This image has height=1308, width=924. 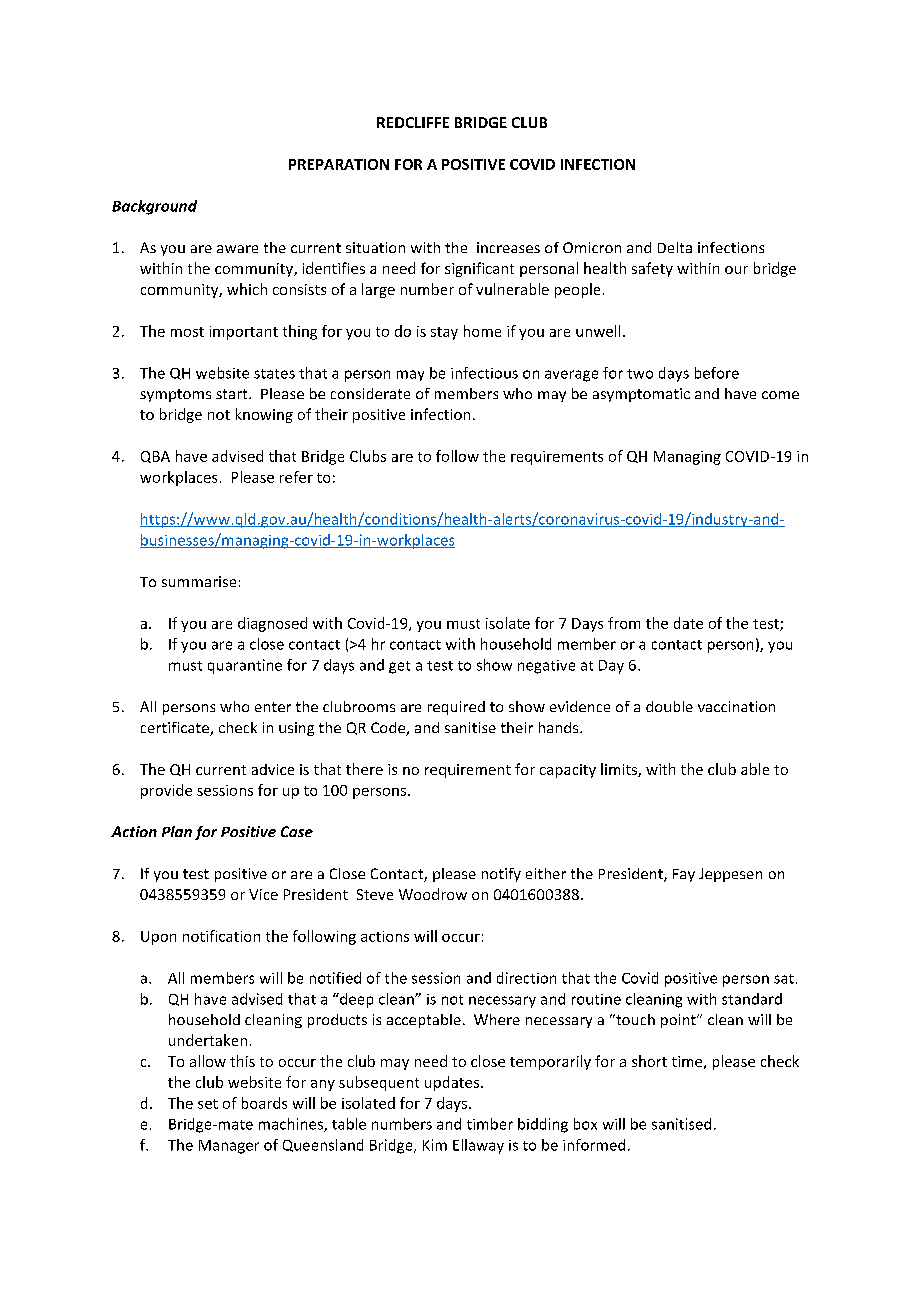 What do you see at coordinates (237, 249) in the image?
I see `aware` at bounding box center [237, 249].
